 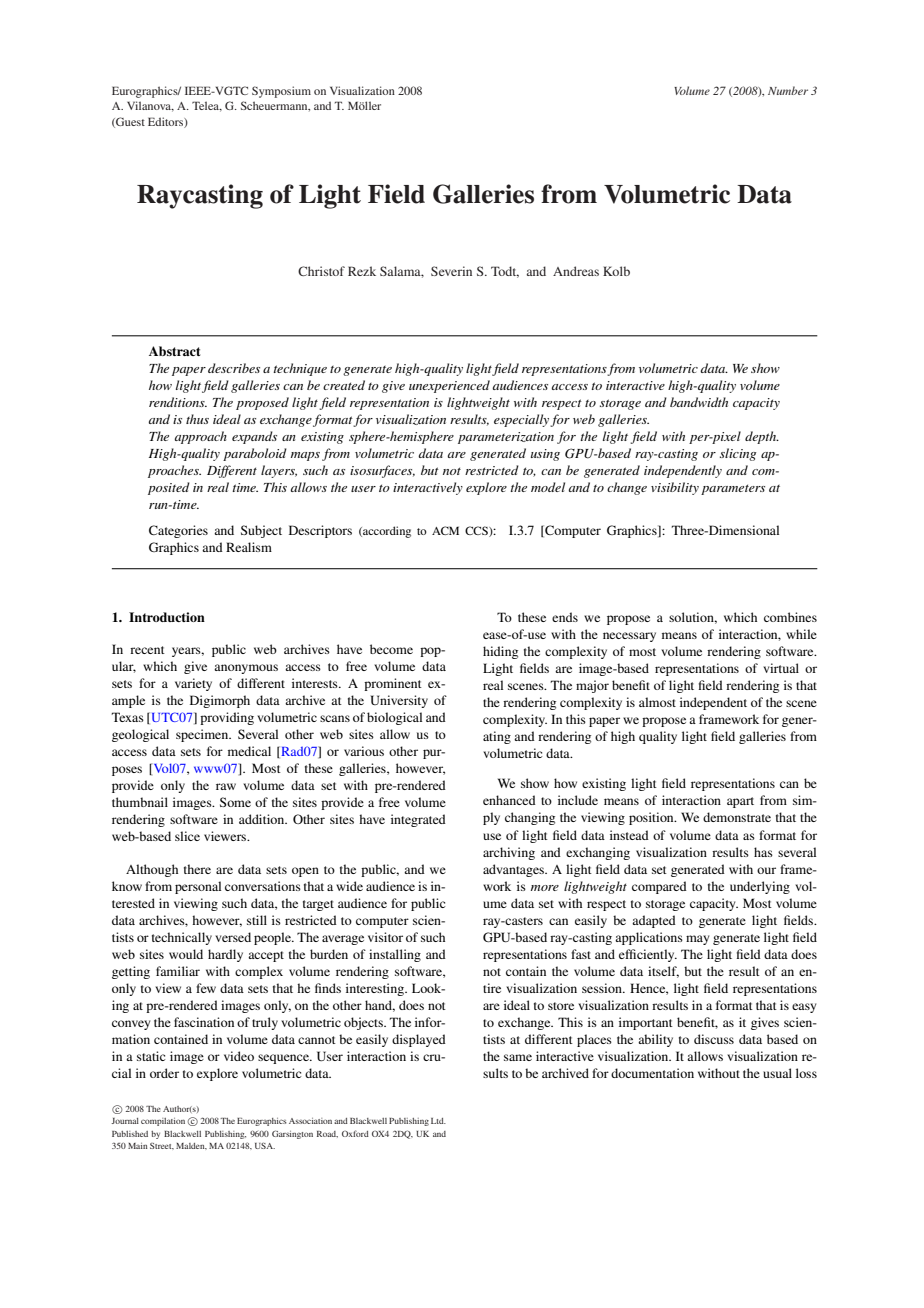 What do you see at coordinates (738, 454) in the screenshot?
I see `slicing` at bounding box center [738, 454].
